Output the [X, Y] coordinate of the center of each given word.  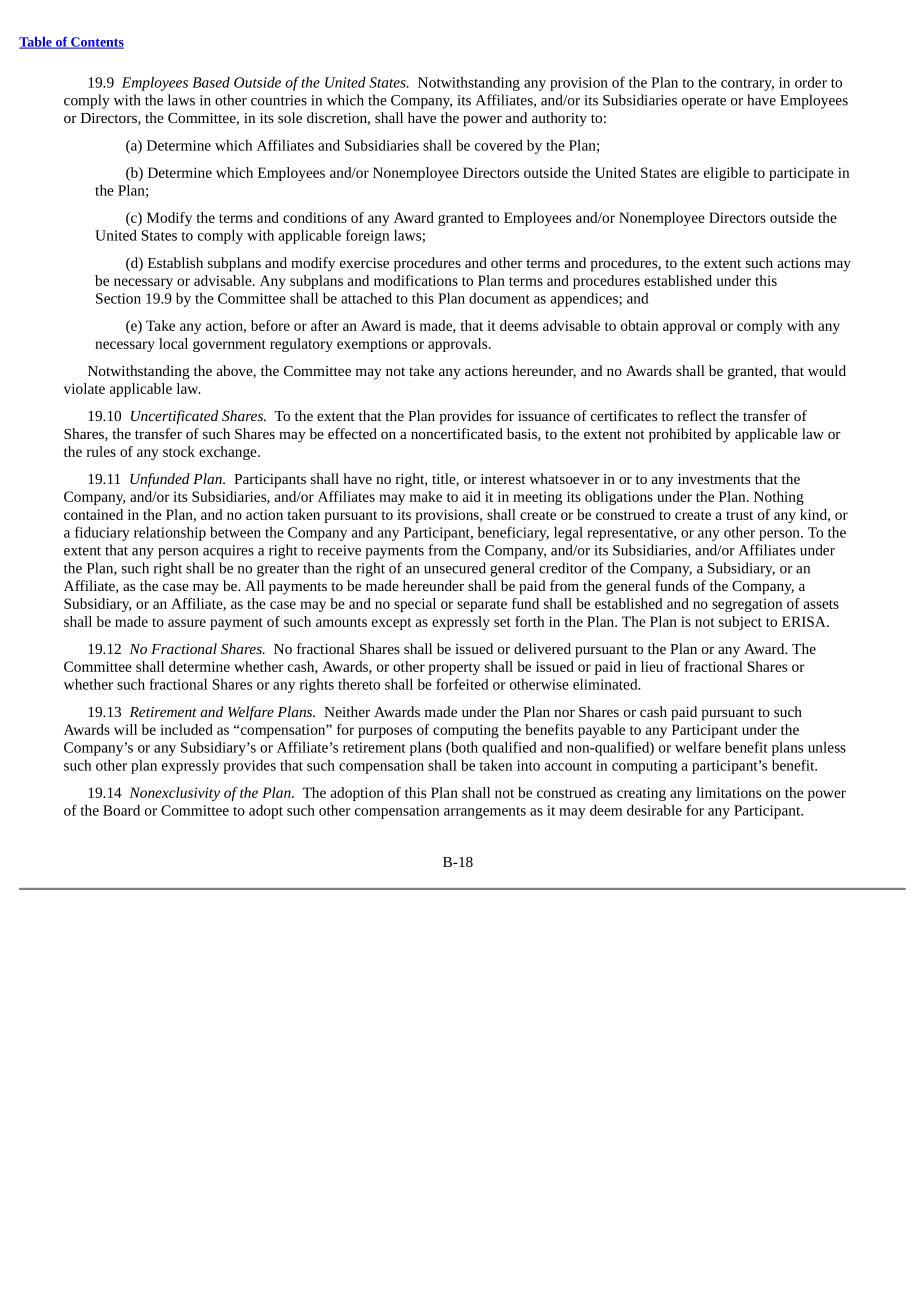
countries [279, 100]
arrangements [485, 813]
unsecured [455, 568]
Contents [96, 43]
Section [118, 298]
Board [121, 810]
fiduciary [102, 533]
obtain [639, 325]
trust [739, 515]
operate [704, 102]
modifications [416, 280]
